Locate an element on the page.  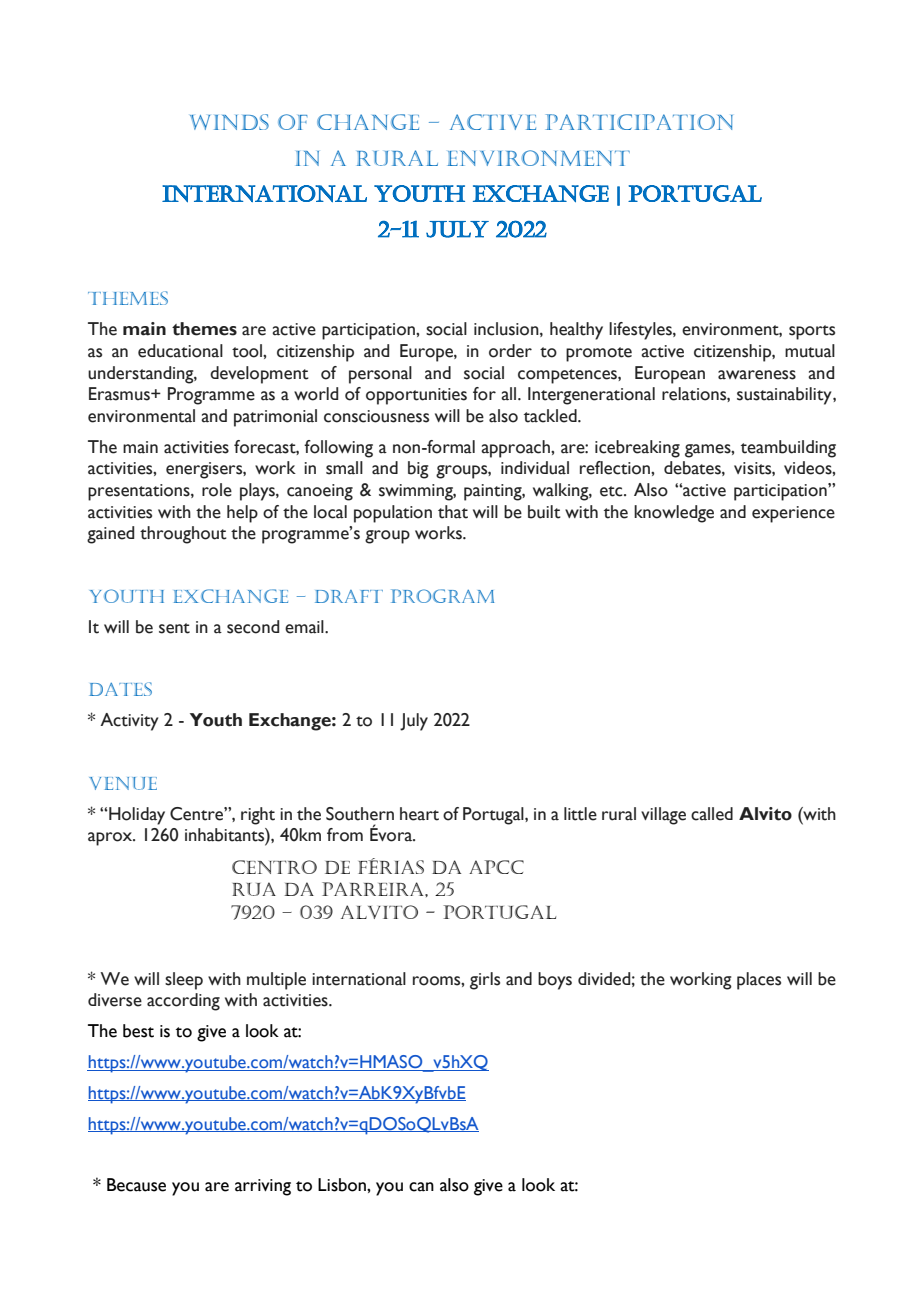
lifestyles is located at coordinates (641, 331).
